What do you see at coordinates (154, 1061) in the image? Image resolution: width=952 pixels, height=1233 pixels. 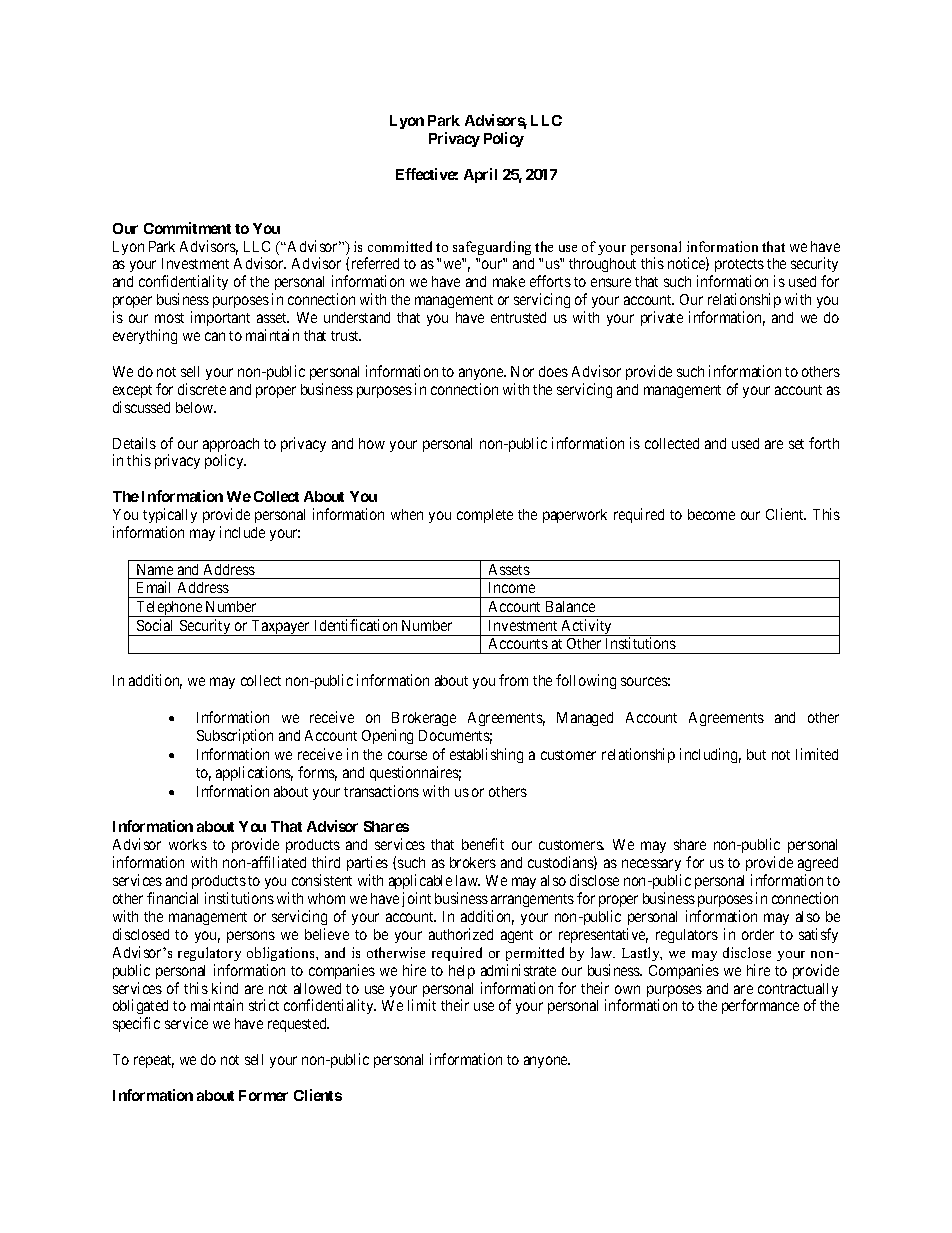 I see `repeat` at bounding box center [154, 1061].
